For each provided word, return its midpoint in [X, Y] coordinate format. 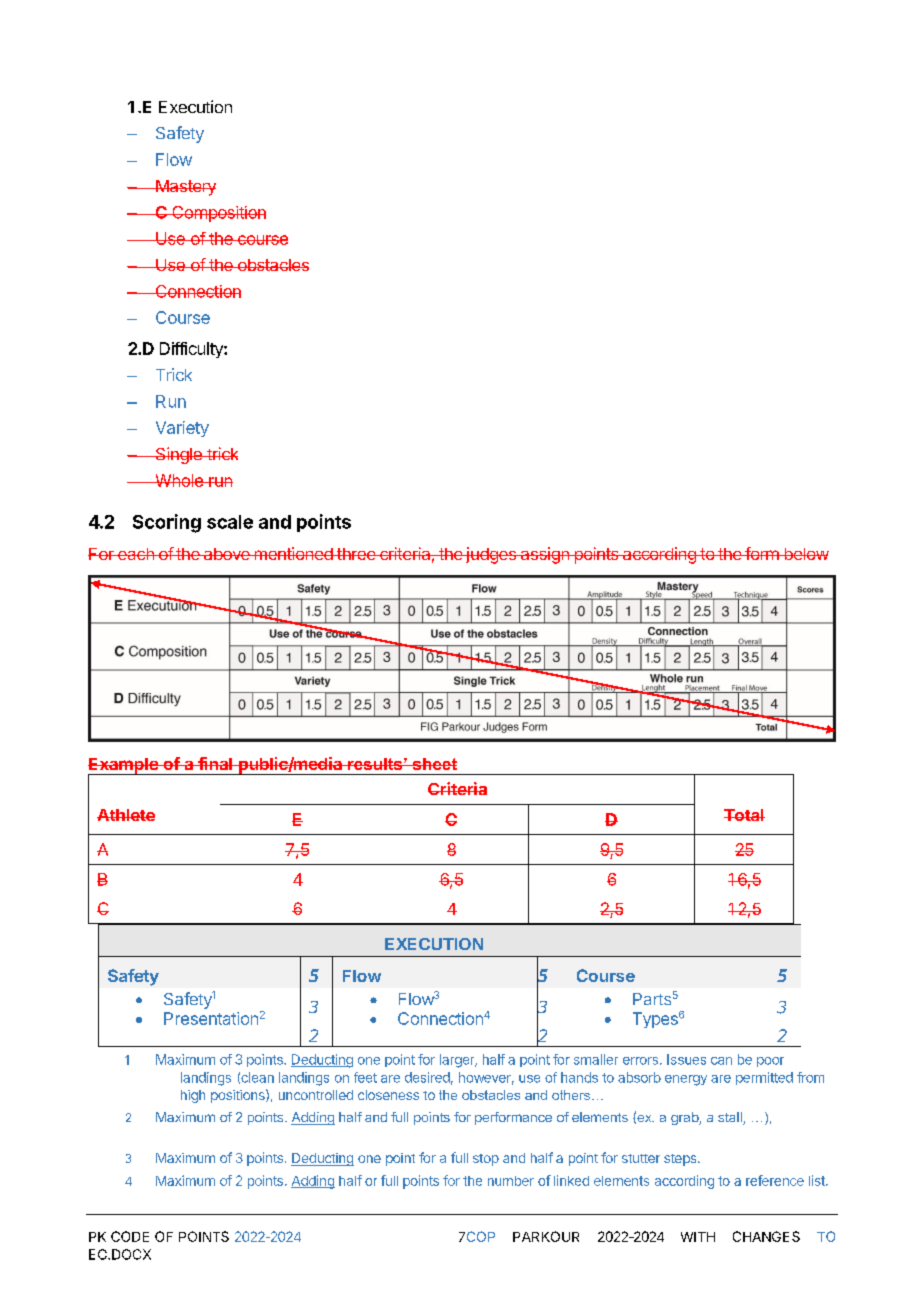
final [215, 763]
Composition [218, 214]
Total [744, 815]
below [805, 554]
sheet [433, 764]
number [511, 1181]
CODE [130, 1236]
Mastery [185, 188]
